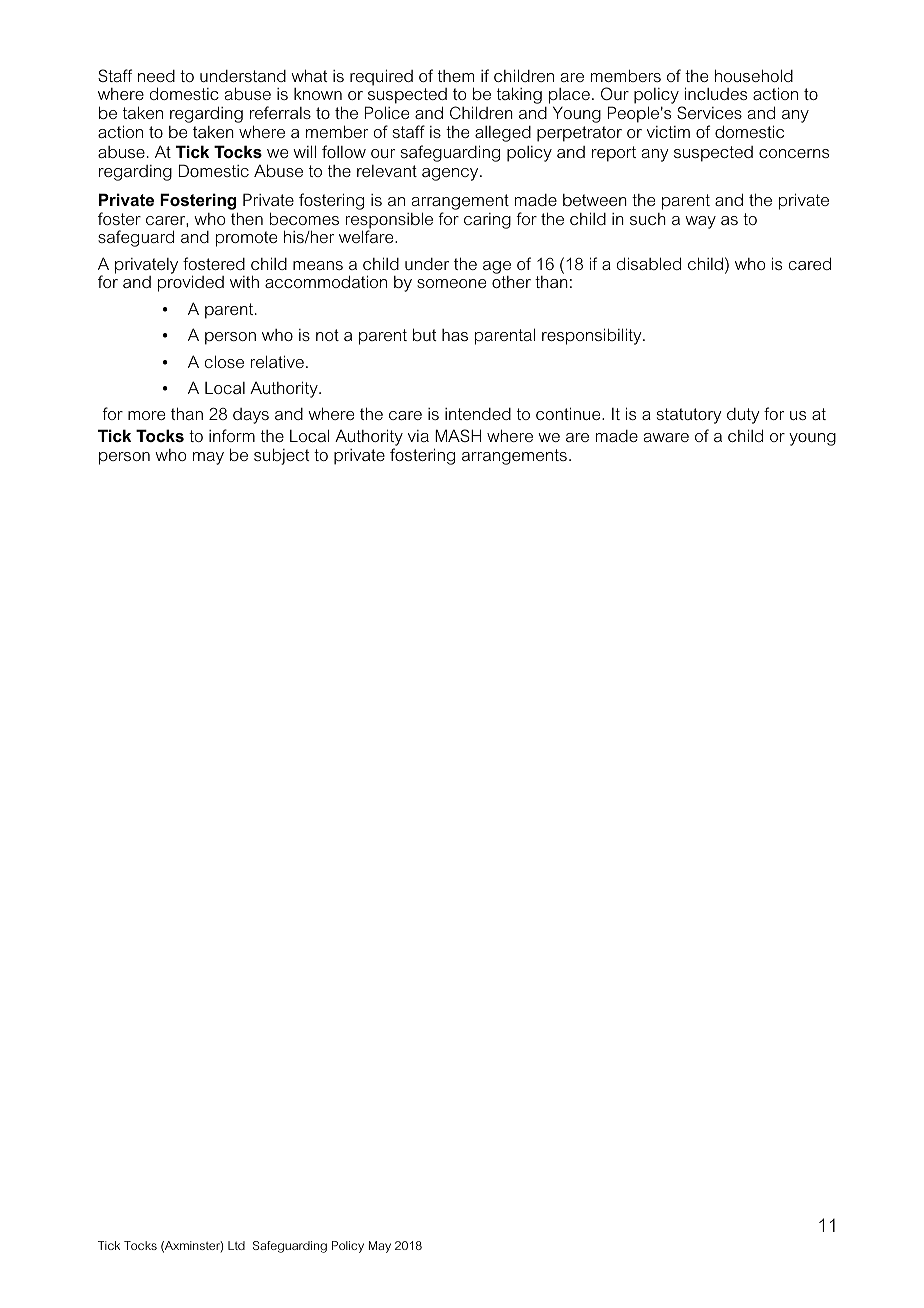 This document has width=924, height=1308. What do you see at coordinates (236, 1245) in the document?
I see `Ltd` at bounding box center [236, 1245].
